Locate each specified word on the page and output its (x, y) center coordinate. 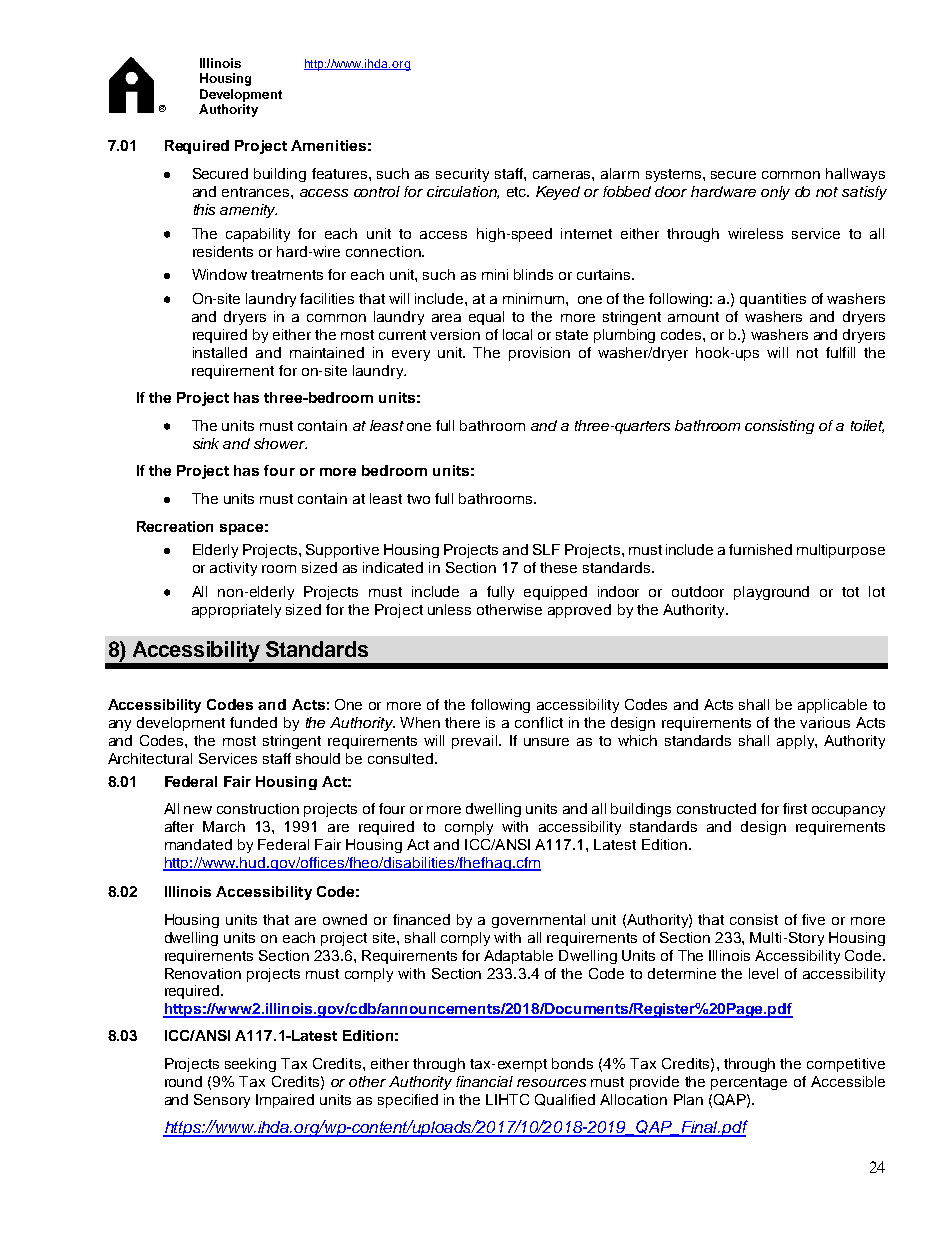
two (418, 499)
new (198, 810)
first (795, 808)
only (775, 193)
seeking (250, 1065)
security (462, 175)
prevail (476, 742)
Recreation (175, 526)
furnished (760, 549)
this (204, 209)
